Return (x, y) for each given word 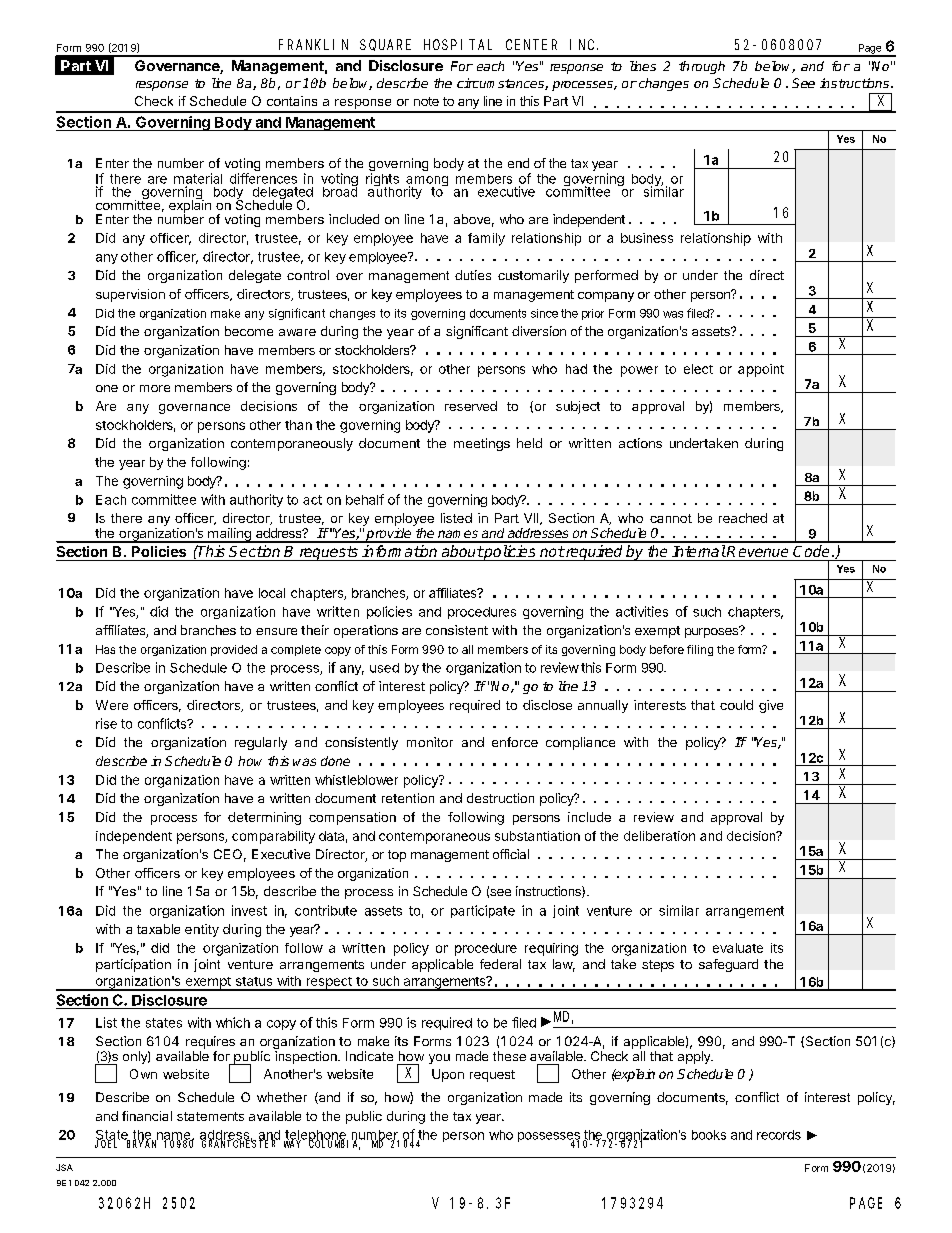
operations (366, 631)
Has (105, 649)
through (702, 67)
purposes (713, 632)
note (426, 101)
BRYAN (141, 1143)
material (198, 178)
